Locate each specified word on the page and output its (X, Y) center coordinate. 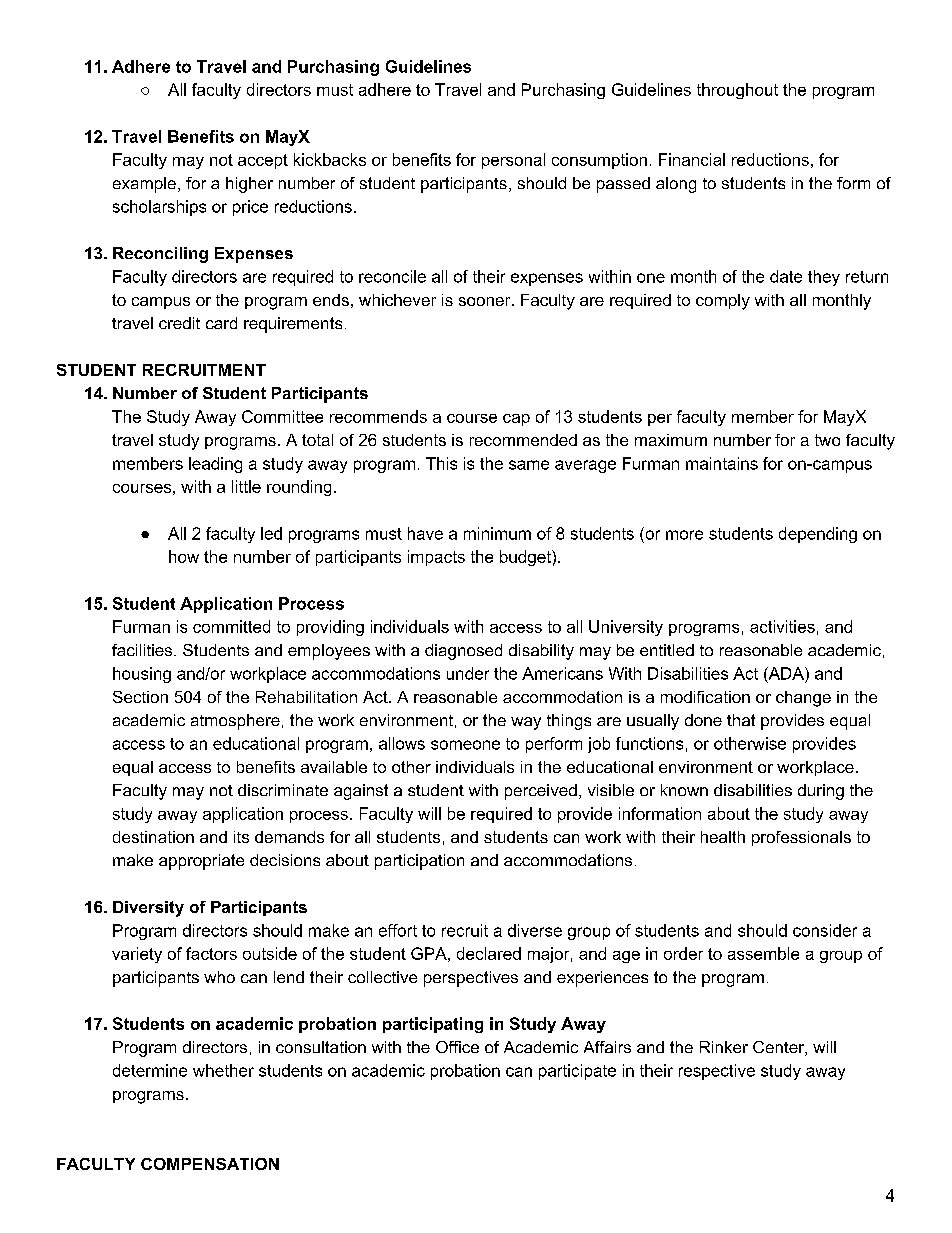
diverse (535, 930)
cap (516, 420)
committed (231, 626)
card (221, 323)
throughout (737, 91)
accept (263, 161)
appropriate (201, 862)
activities (782, 626)
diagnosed (463, 652)
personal (513, 161)
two (827, 440)
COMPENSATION (210, 1164)
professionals (801, 838)
